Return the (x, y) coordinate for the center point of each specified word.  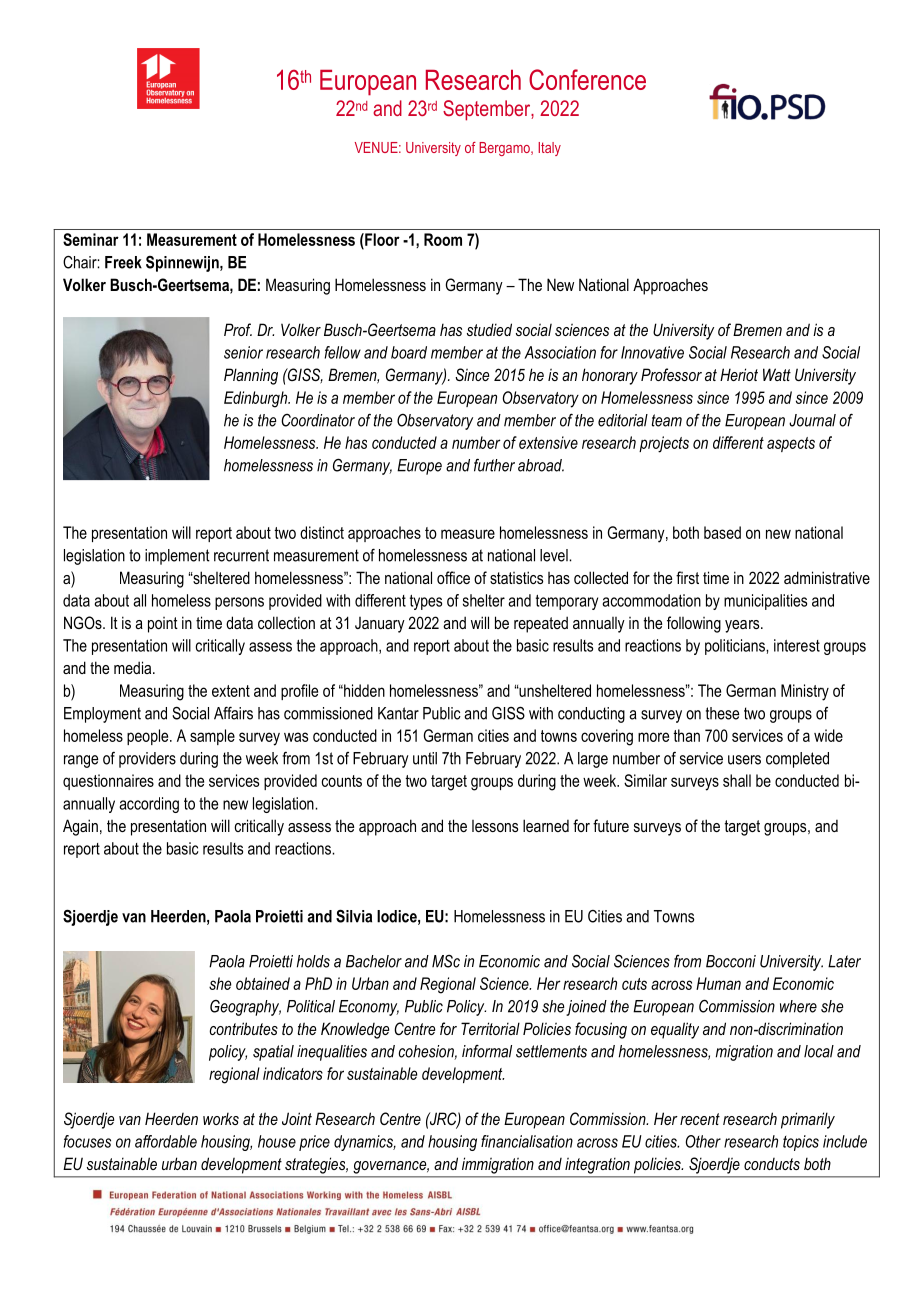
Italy (549, 149)
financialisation (527, 1141)
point (163, 625)
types (426, 602)
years (743, 626)
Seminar (91, 239)
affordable (166, 1141)
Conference (587, 79)
